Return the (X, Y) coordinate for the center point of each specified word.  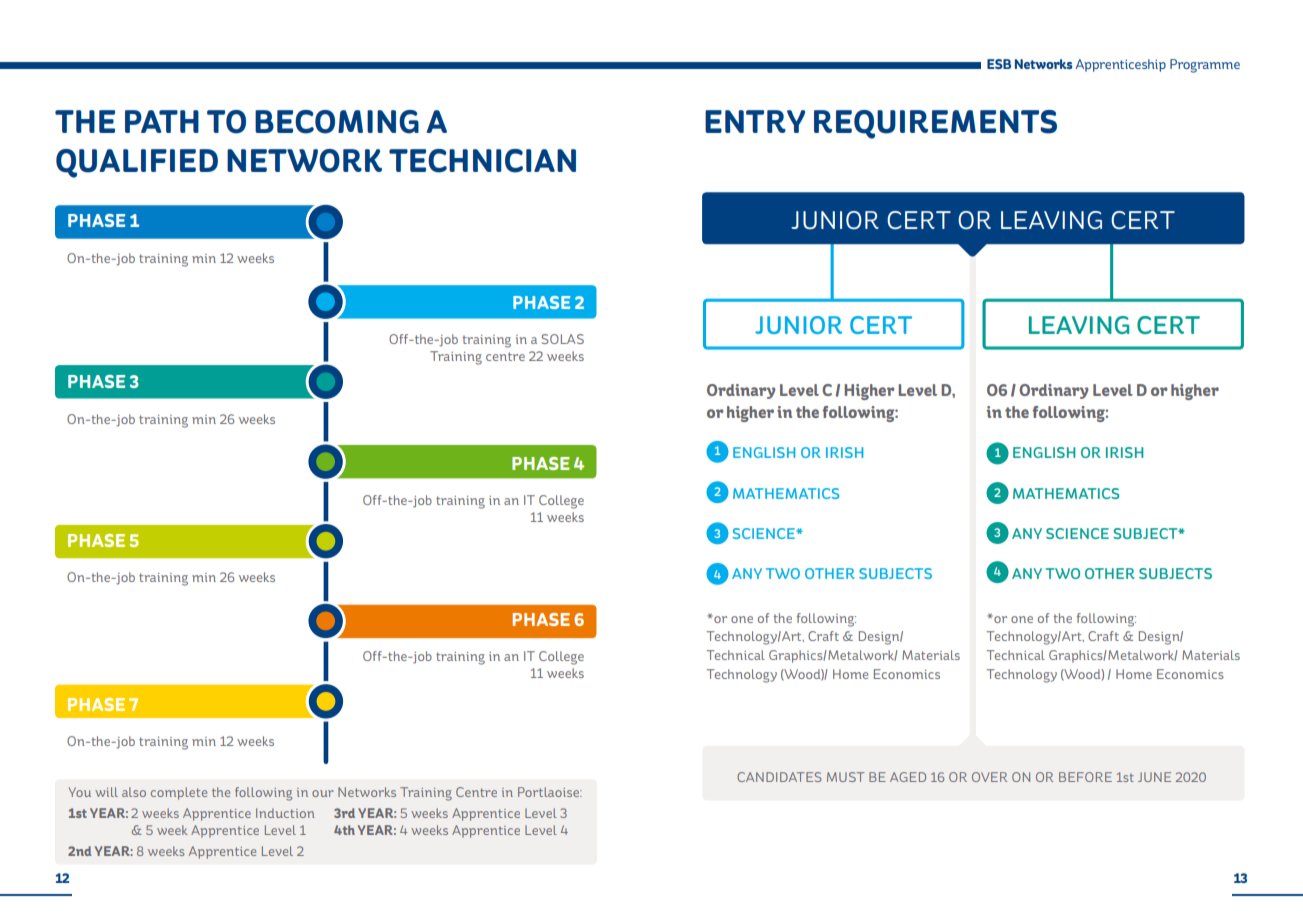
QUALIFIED (137, 163)
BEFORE (1085, 777)
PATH (162, 121)
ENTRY (755, 121)
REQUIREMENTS (935, 124)
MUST (846, 777)
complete (179, 793)
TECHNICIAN (482, 161)
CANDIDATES (779, 777)
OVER (989, 777)
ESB (999, 64)
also (134, 792)
